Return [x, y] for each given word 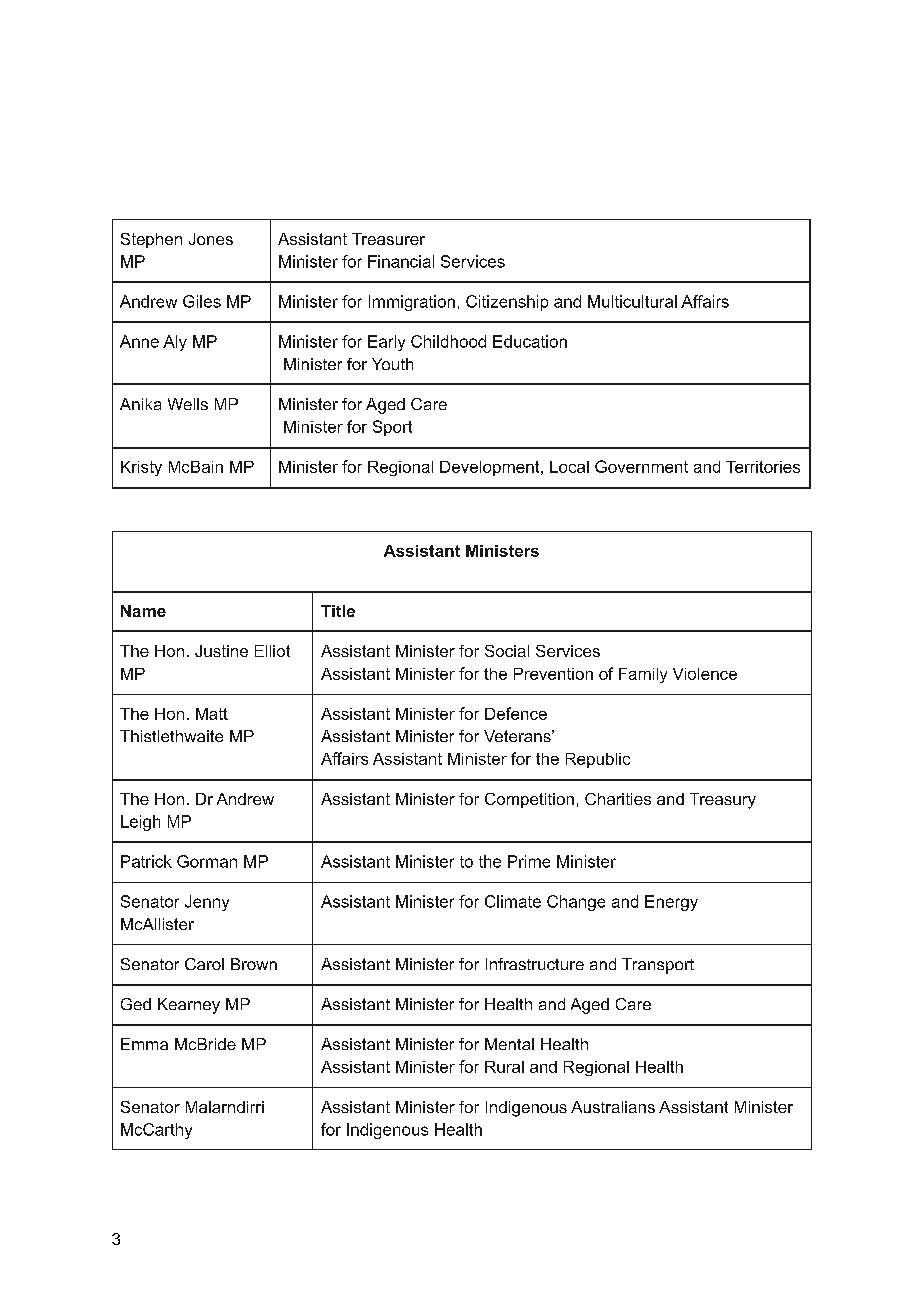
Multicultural [632, 301]
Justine [221, 651]
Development [491, 468]
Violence [705, 674]
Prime [529, 861]
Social [507, 651]
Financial [401, 261]
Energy [671, 903]
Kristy [141, 468]
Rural [504, 1067]
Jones [211, 239]
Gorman [207, 861]
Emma [144, 1044]
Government [641, 466]
